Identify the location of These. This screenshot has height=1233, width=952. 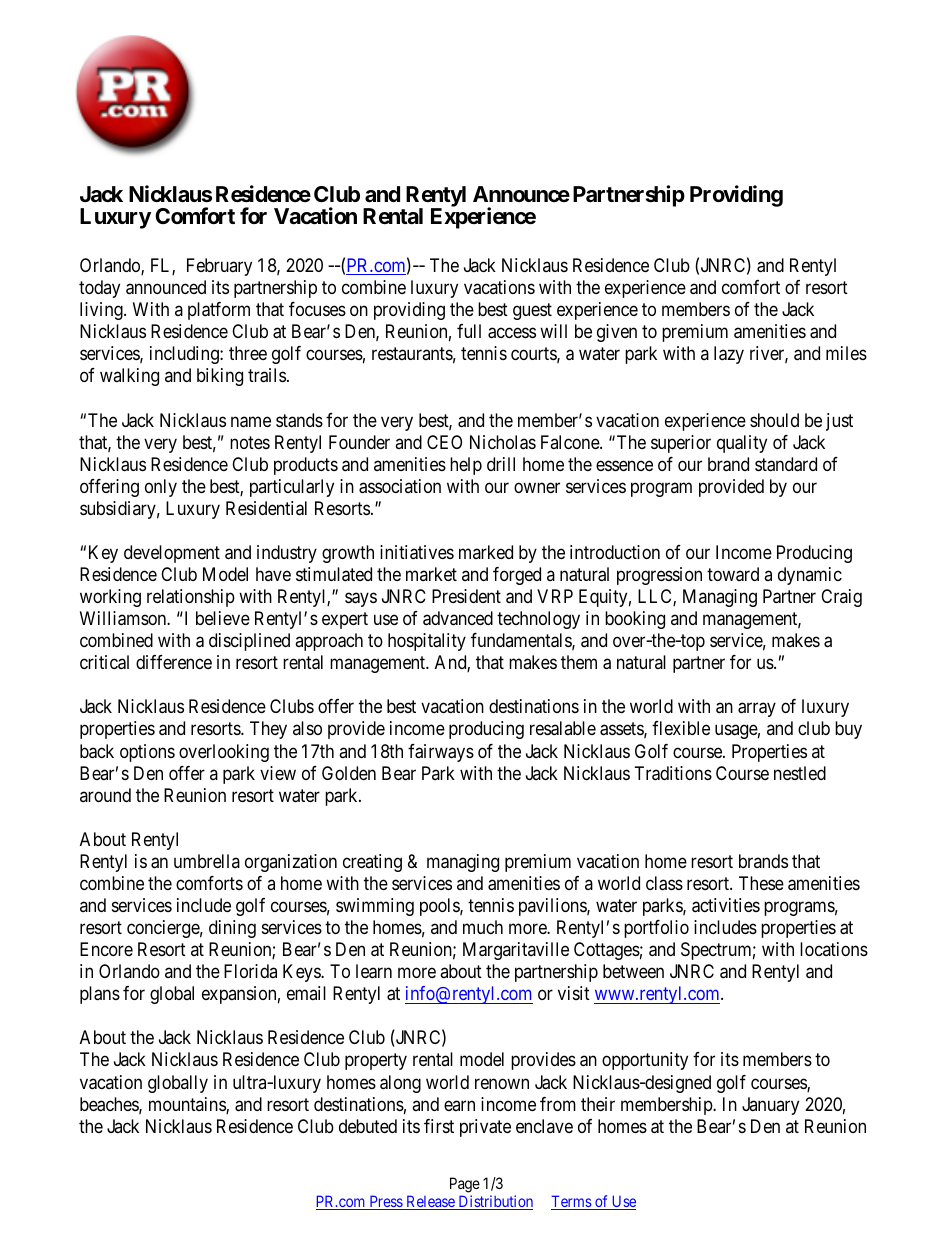
(761, 883).
